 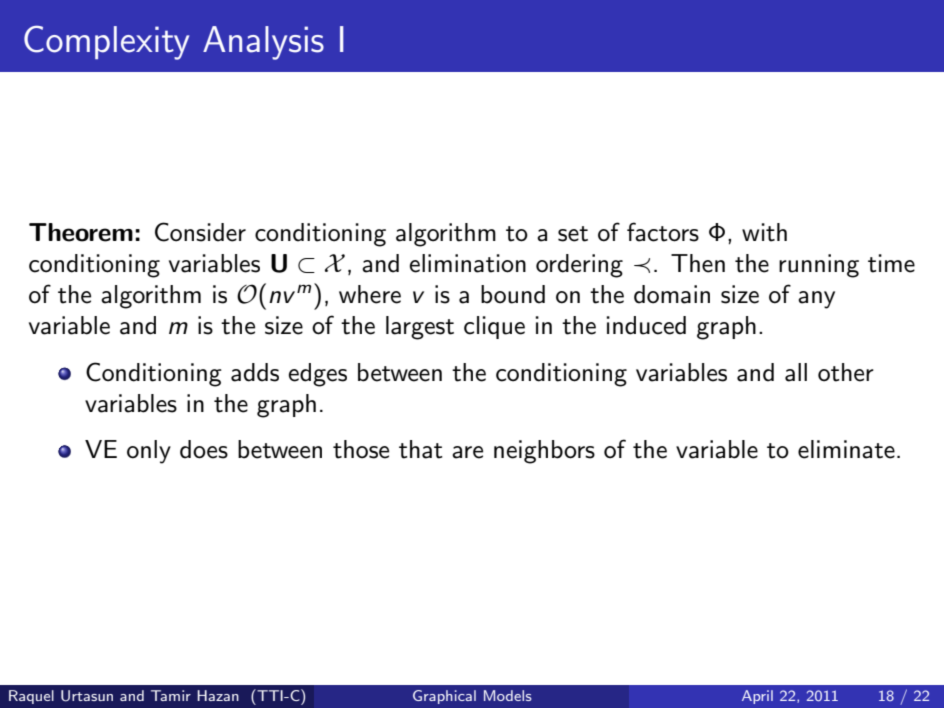 I want to click on Tamir, so click(x=171, y=695).
